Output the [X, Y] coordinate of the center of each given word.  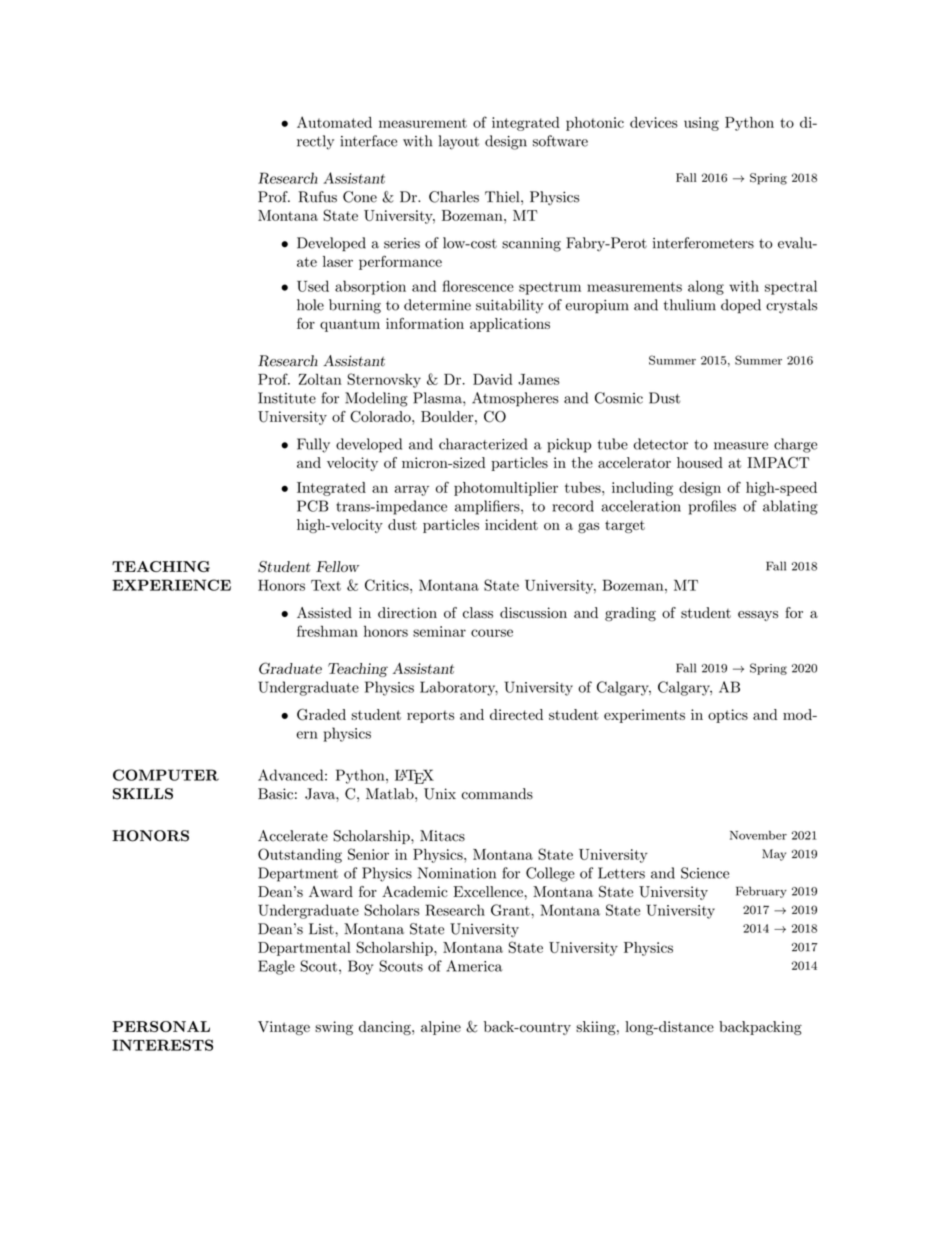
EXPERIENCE [171, 585]
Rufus [317, 197]
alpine [441, 1028]
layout [459, 142]
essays [758, 616]
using [701, 124]
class [478, 612]
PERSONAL [161, 1026]
